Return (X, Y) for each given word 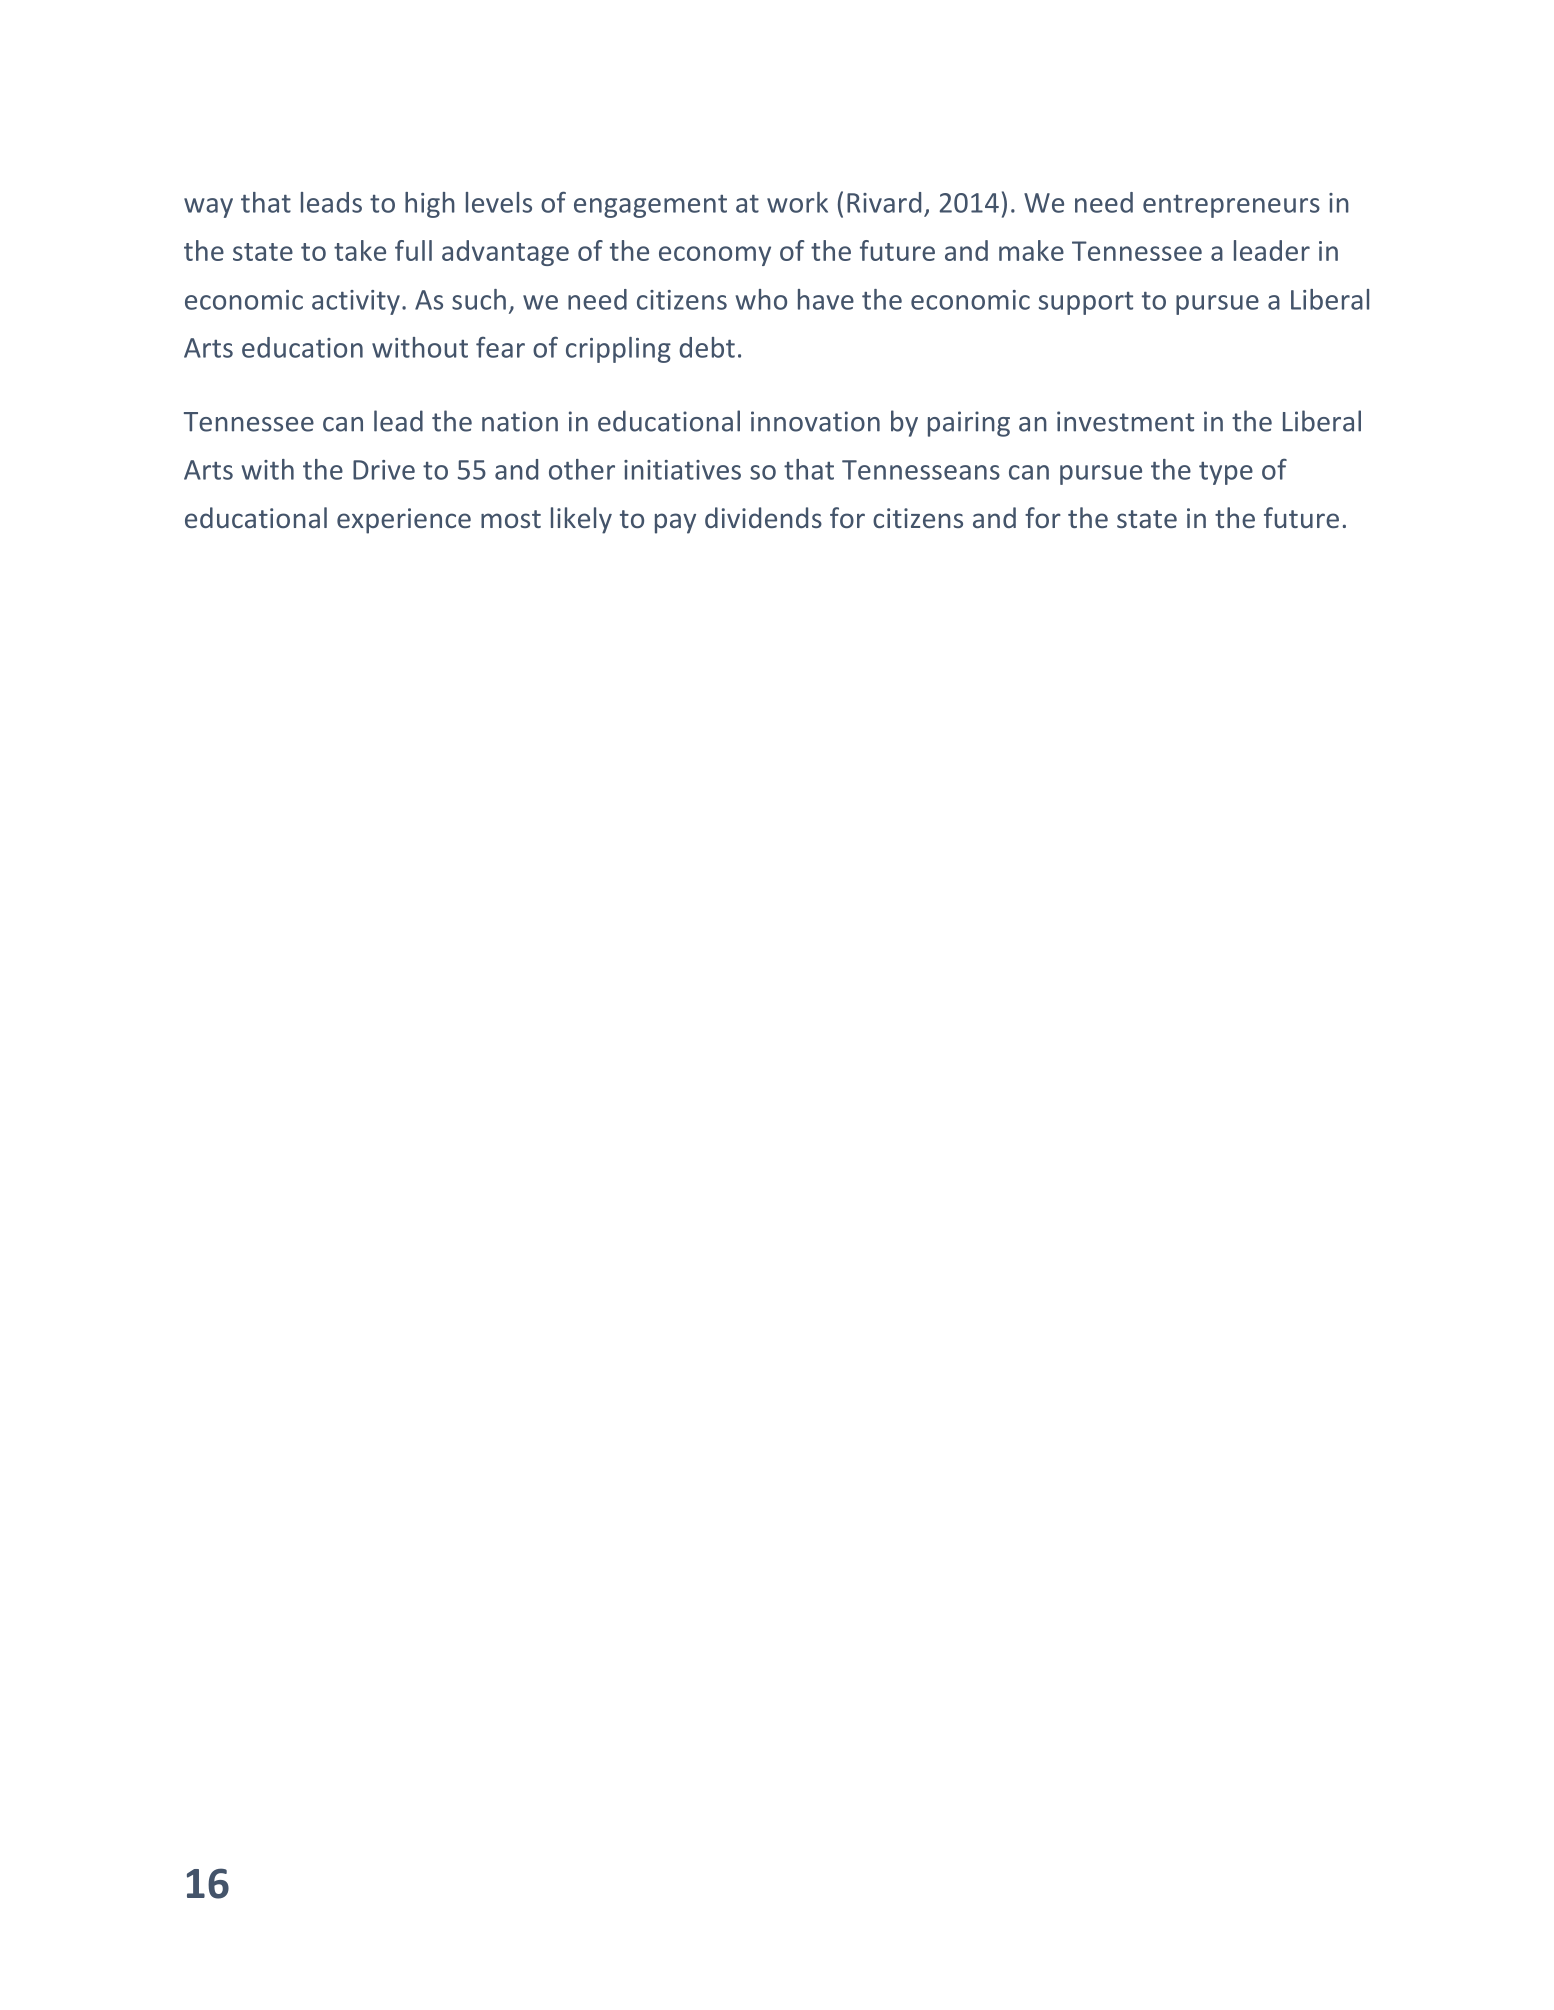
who (761, 299)
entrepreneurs (1231, 206)
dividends (763, 517)
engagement (650, 206)
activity (356, 302)
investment (1125, 421)
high (430, 205)
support (1086, 303)
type (1226, 473)
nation (520, 421)
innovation (815, 421)
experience (404, 521)
